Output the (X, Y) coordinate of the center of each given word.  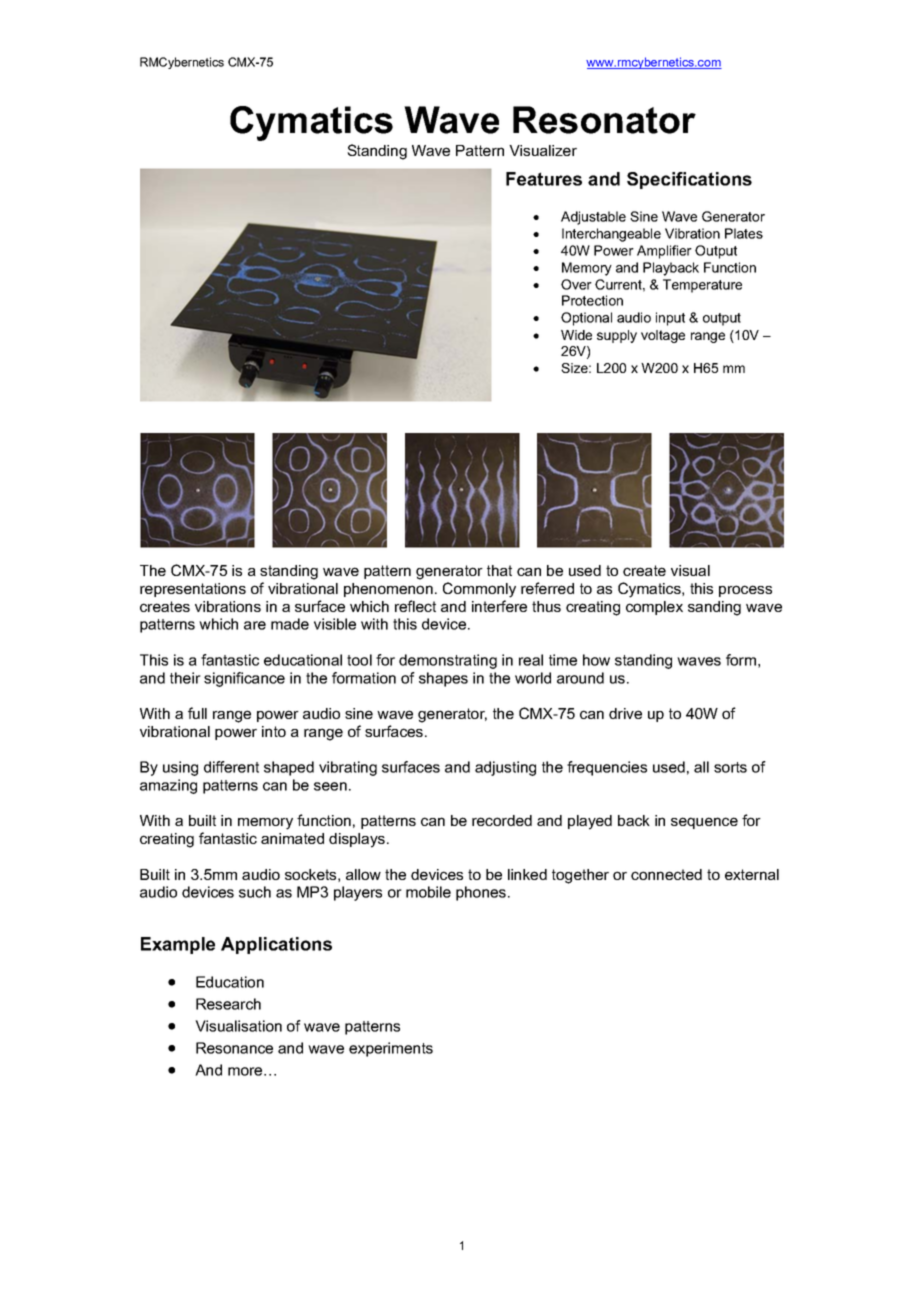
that (499, 570)
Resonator (604, 120)
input (670, 319)
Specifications (689, 180)
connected (666, 874)
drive (625, 713)
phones (481, 893)
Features (544, 179)
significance (244, 679)
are (255, 625)
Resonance (234, 1048)
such (255, 892)
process (745, 591)
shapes (443, 679)
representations (193, 590)
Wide (576, 335)
